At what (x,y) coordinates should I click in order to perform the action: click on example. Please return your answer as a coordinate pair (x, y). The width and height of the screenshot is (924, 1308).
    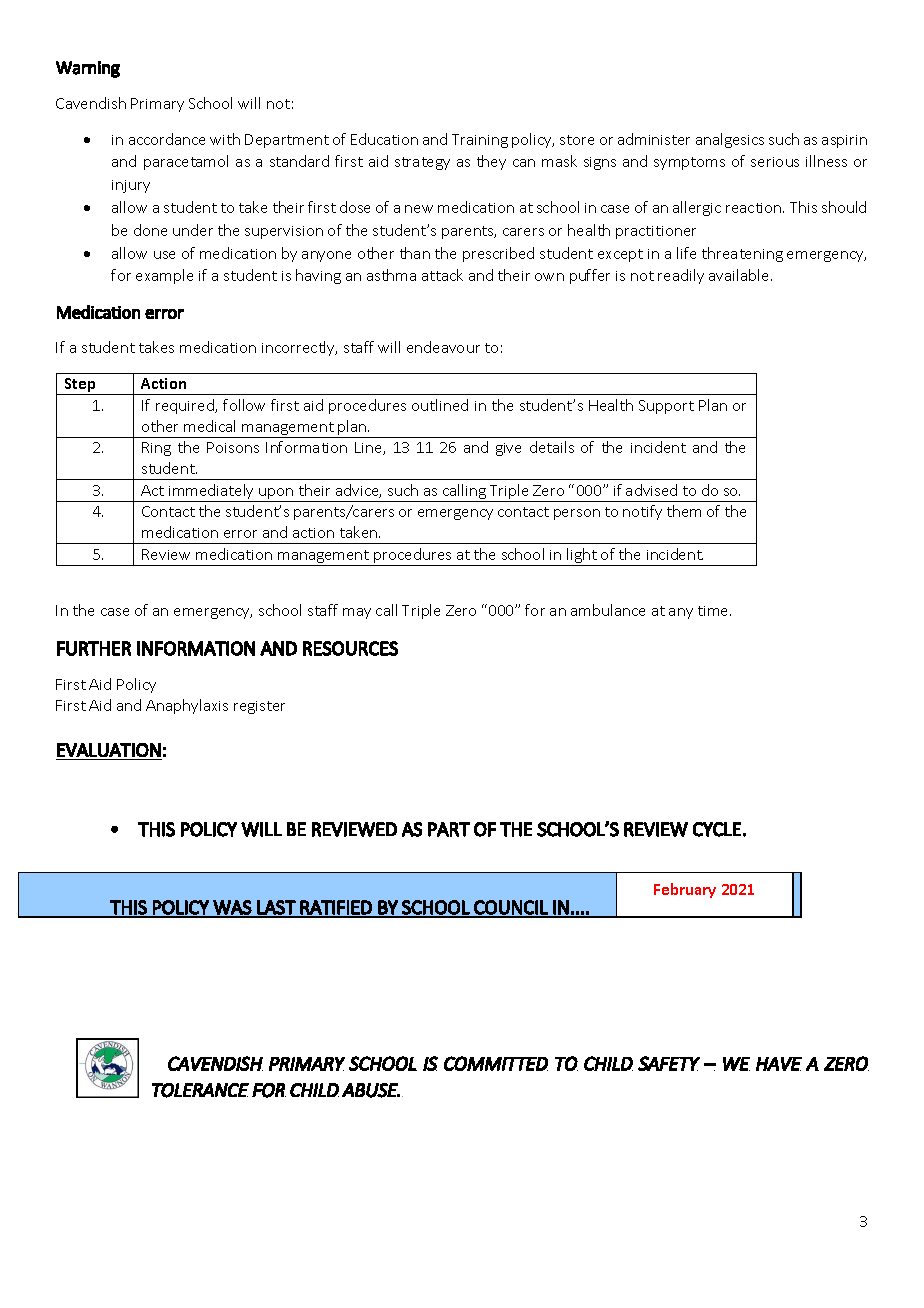
    Looking at the image, I should click on (164, 276).
